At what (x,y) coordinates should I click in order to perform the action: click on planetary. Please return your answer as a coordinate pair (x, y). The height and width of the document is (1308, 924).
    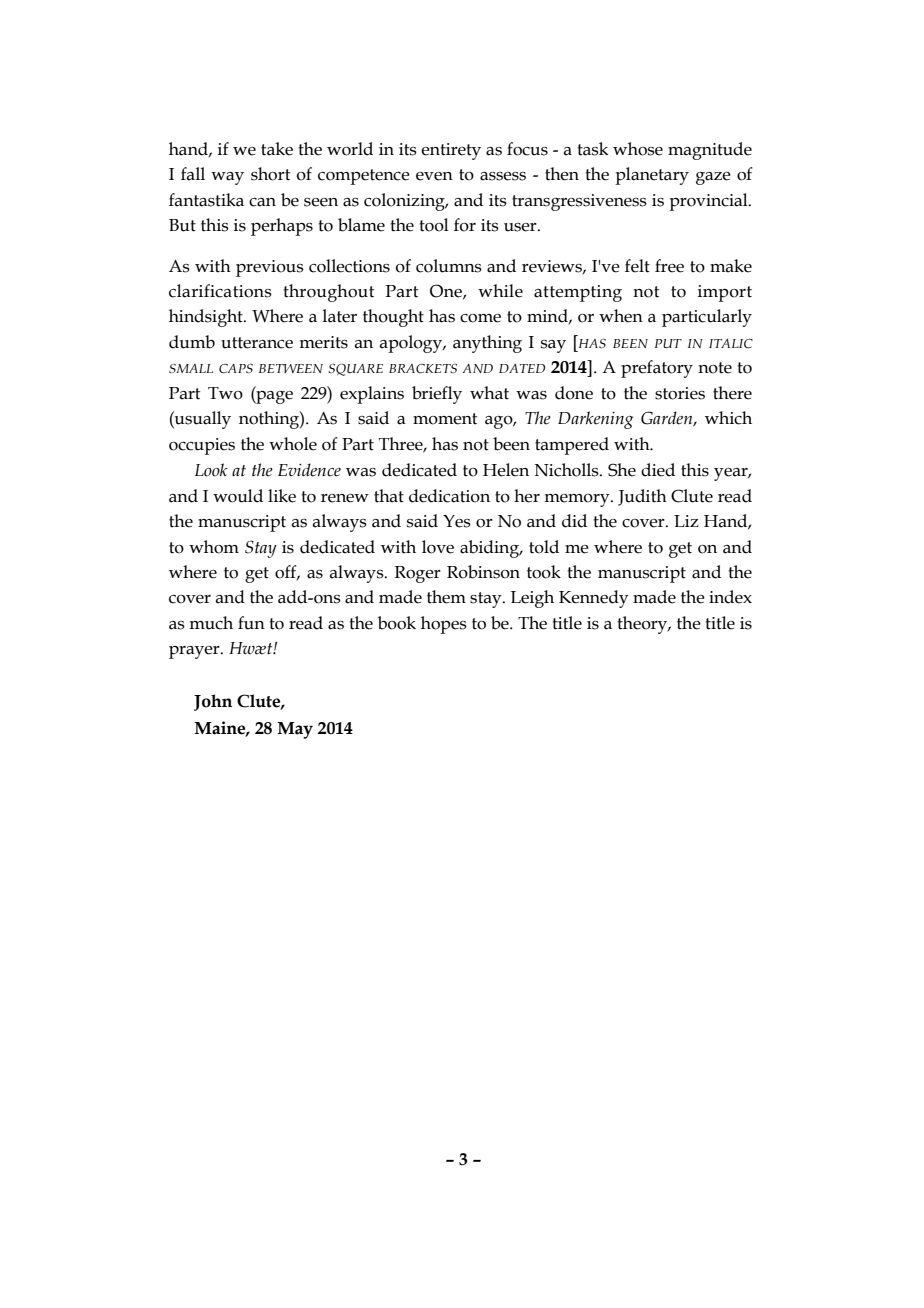
    Looking at the image, I should click on (652, 176).
